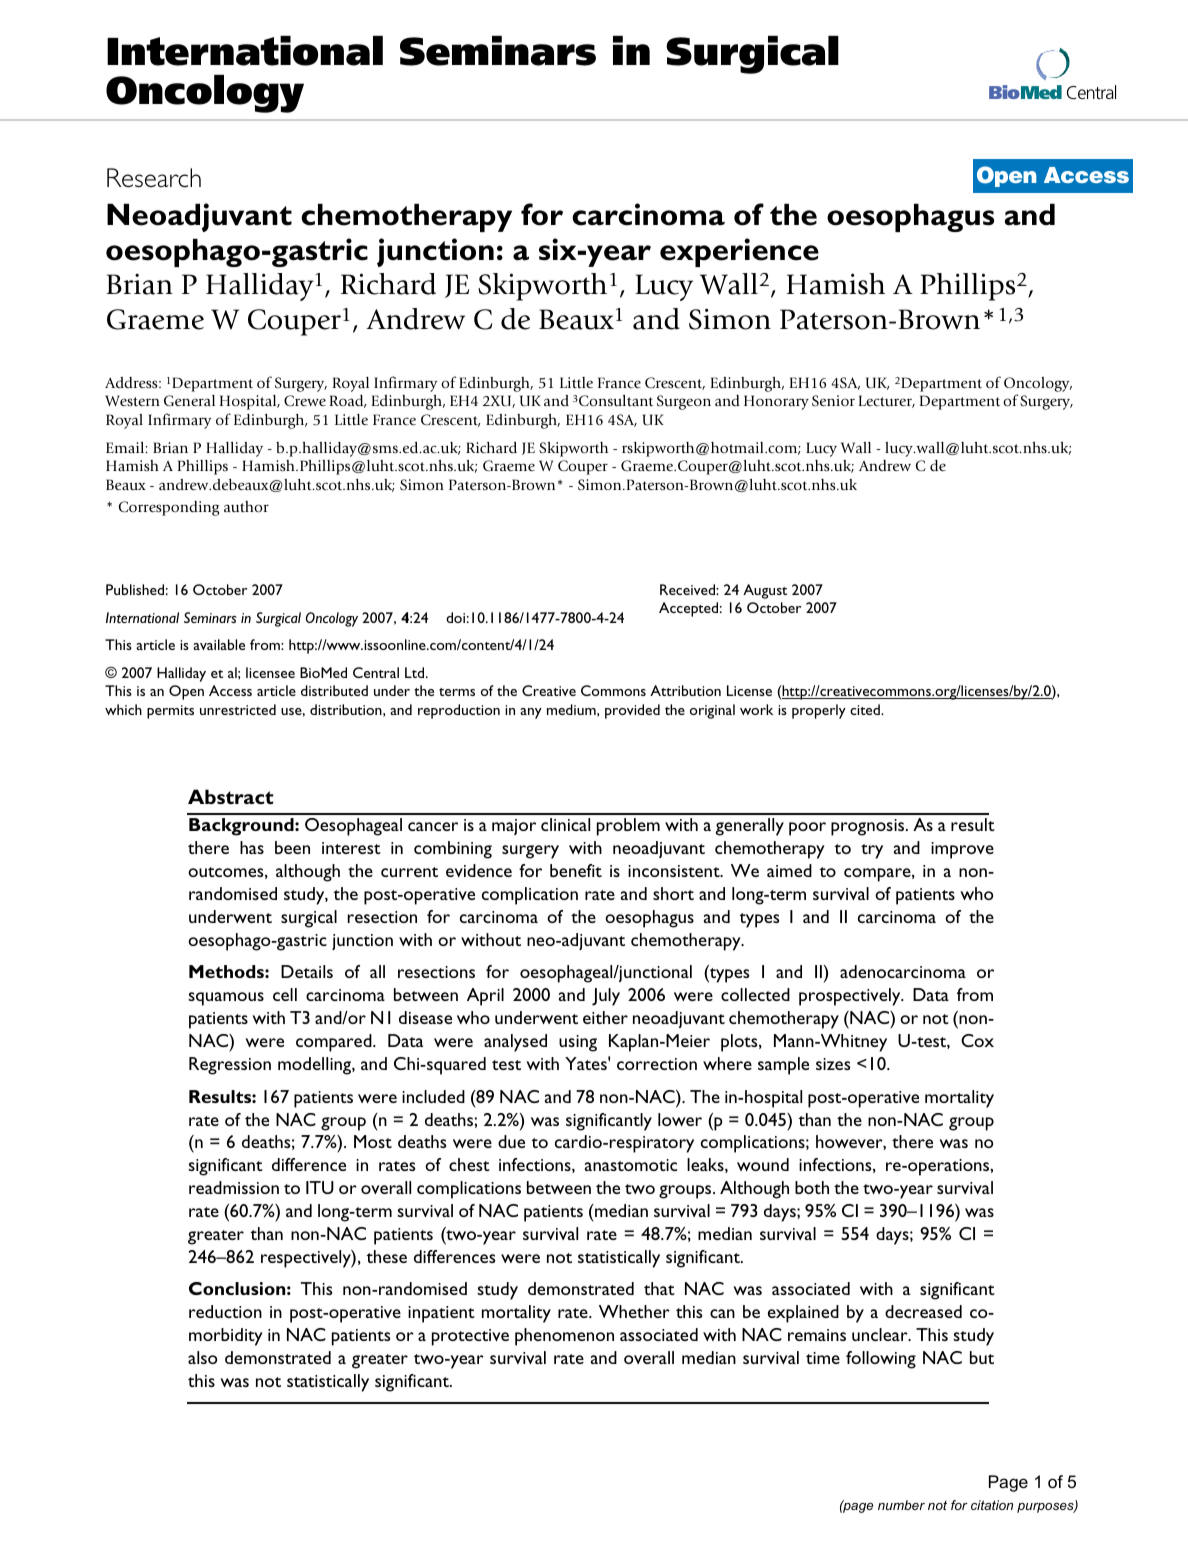 The height and width of the screenshot is (1542, 1188). What do you see at coordinates (154, 178) in the screenshot?
I see `Research` at bounding box center [154, 178].
